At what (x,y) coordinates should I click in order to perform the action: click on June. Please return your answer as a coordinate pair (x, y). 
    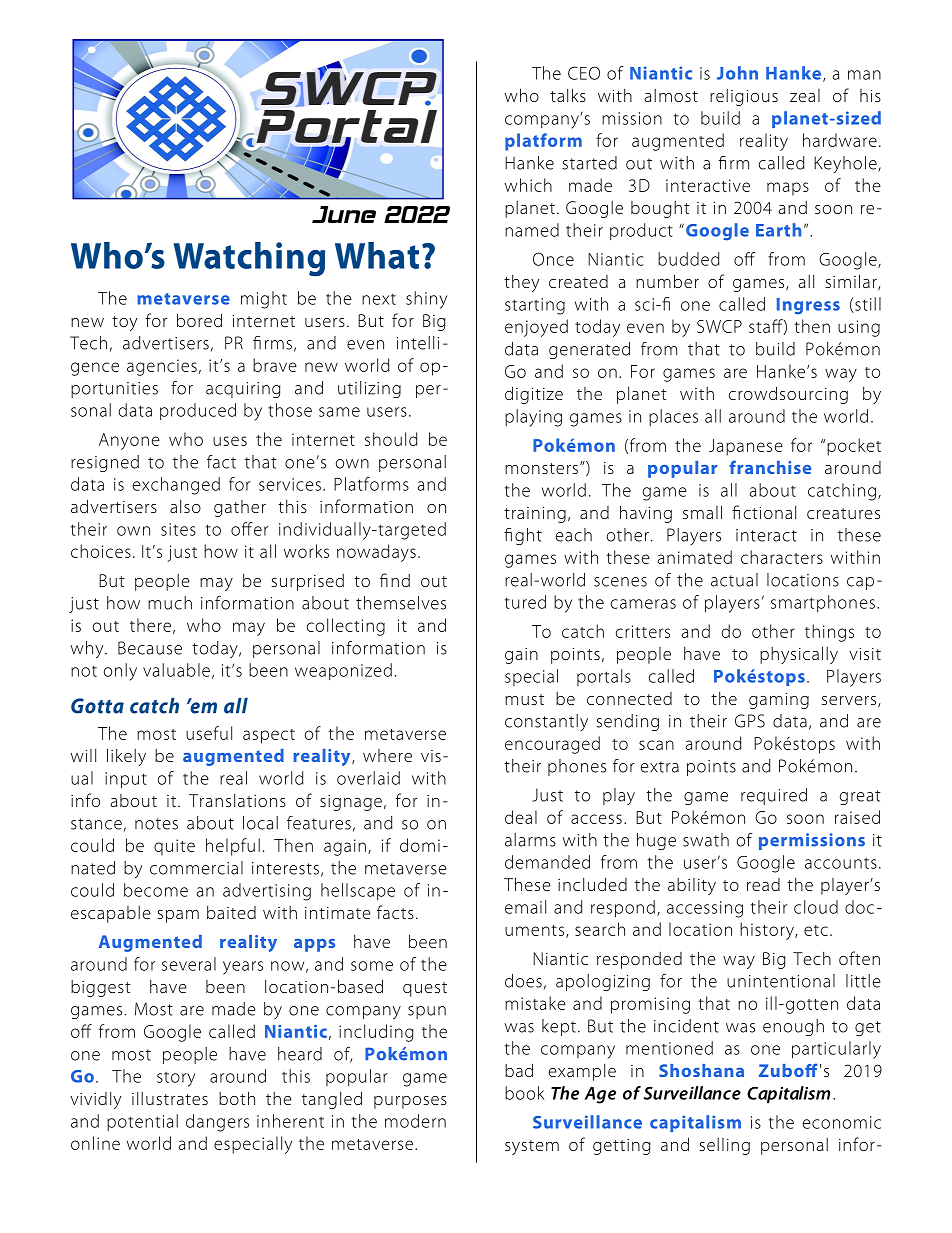
    Looking at the image, I should click on (344, 214).
